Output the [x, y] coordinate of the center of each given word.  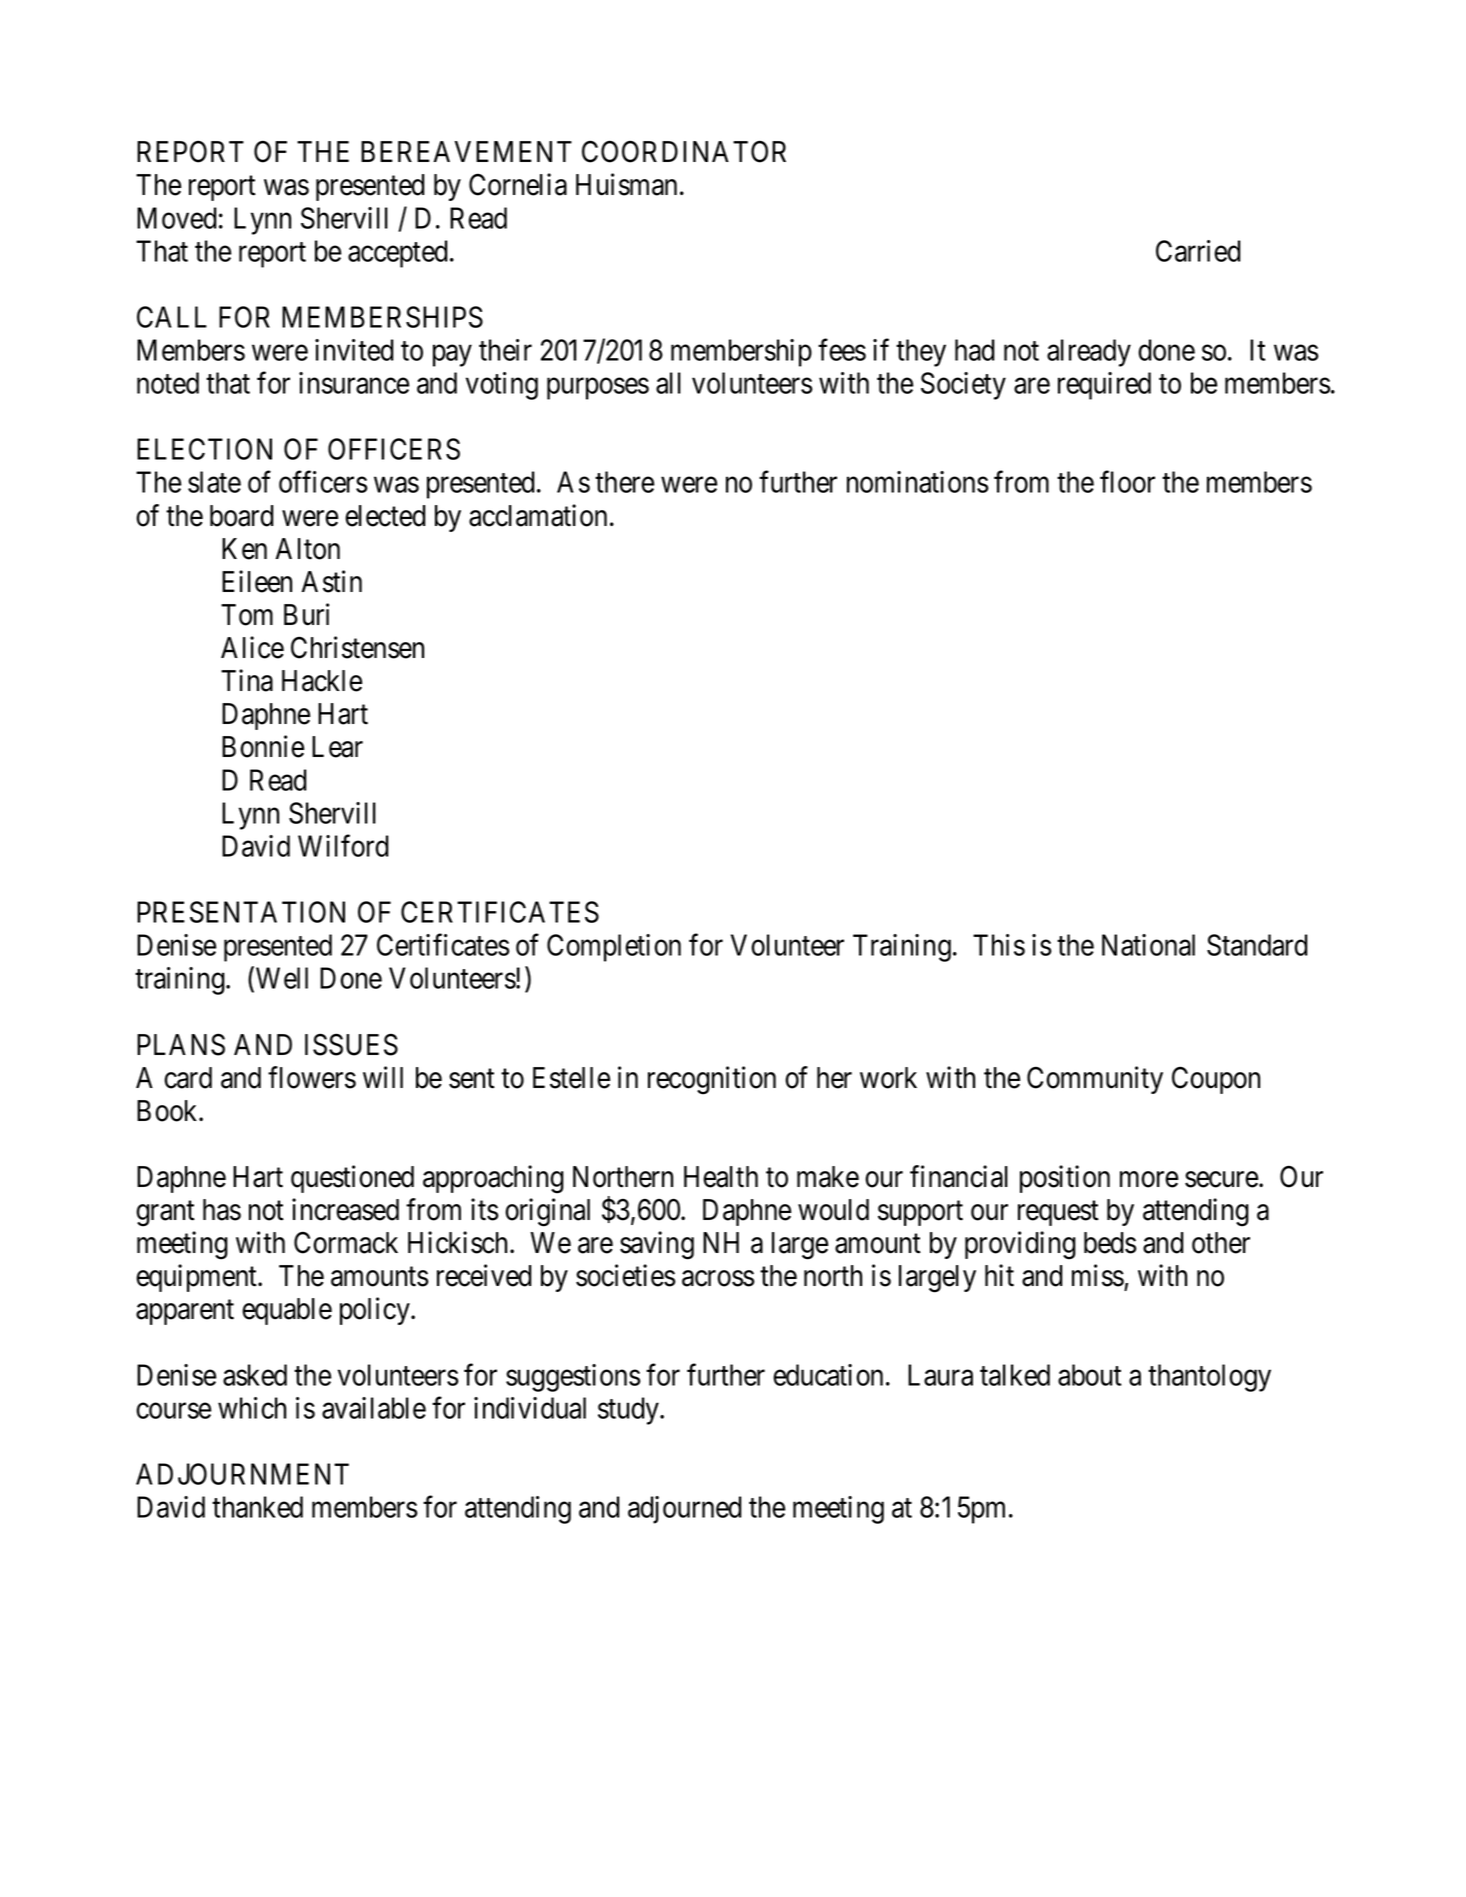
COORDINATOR [684, 151]
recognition [712, 1080]
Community [1095, 1080]
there [624, 482]
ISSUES [351, 1044]
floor [1127, 482]
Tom [247, 615]
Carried [1198, 251]
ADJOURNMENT [242, 1474]
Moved [177, 218]
